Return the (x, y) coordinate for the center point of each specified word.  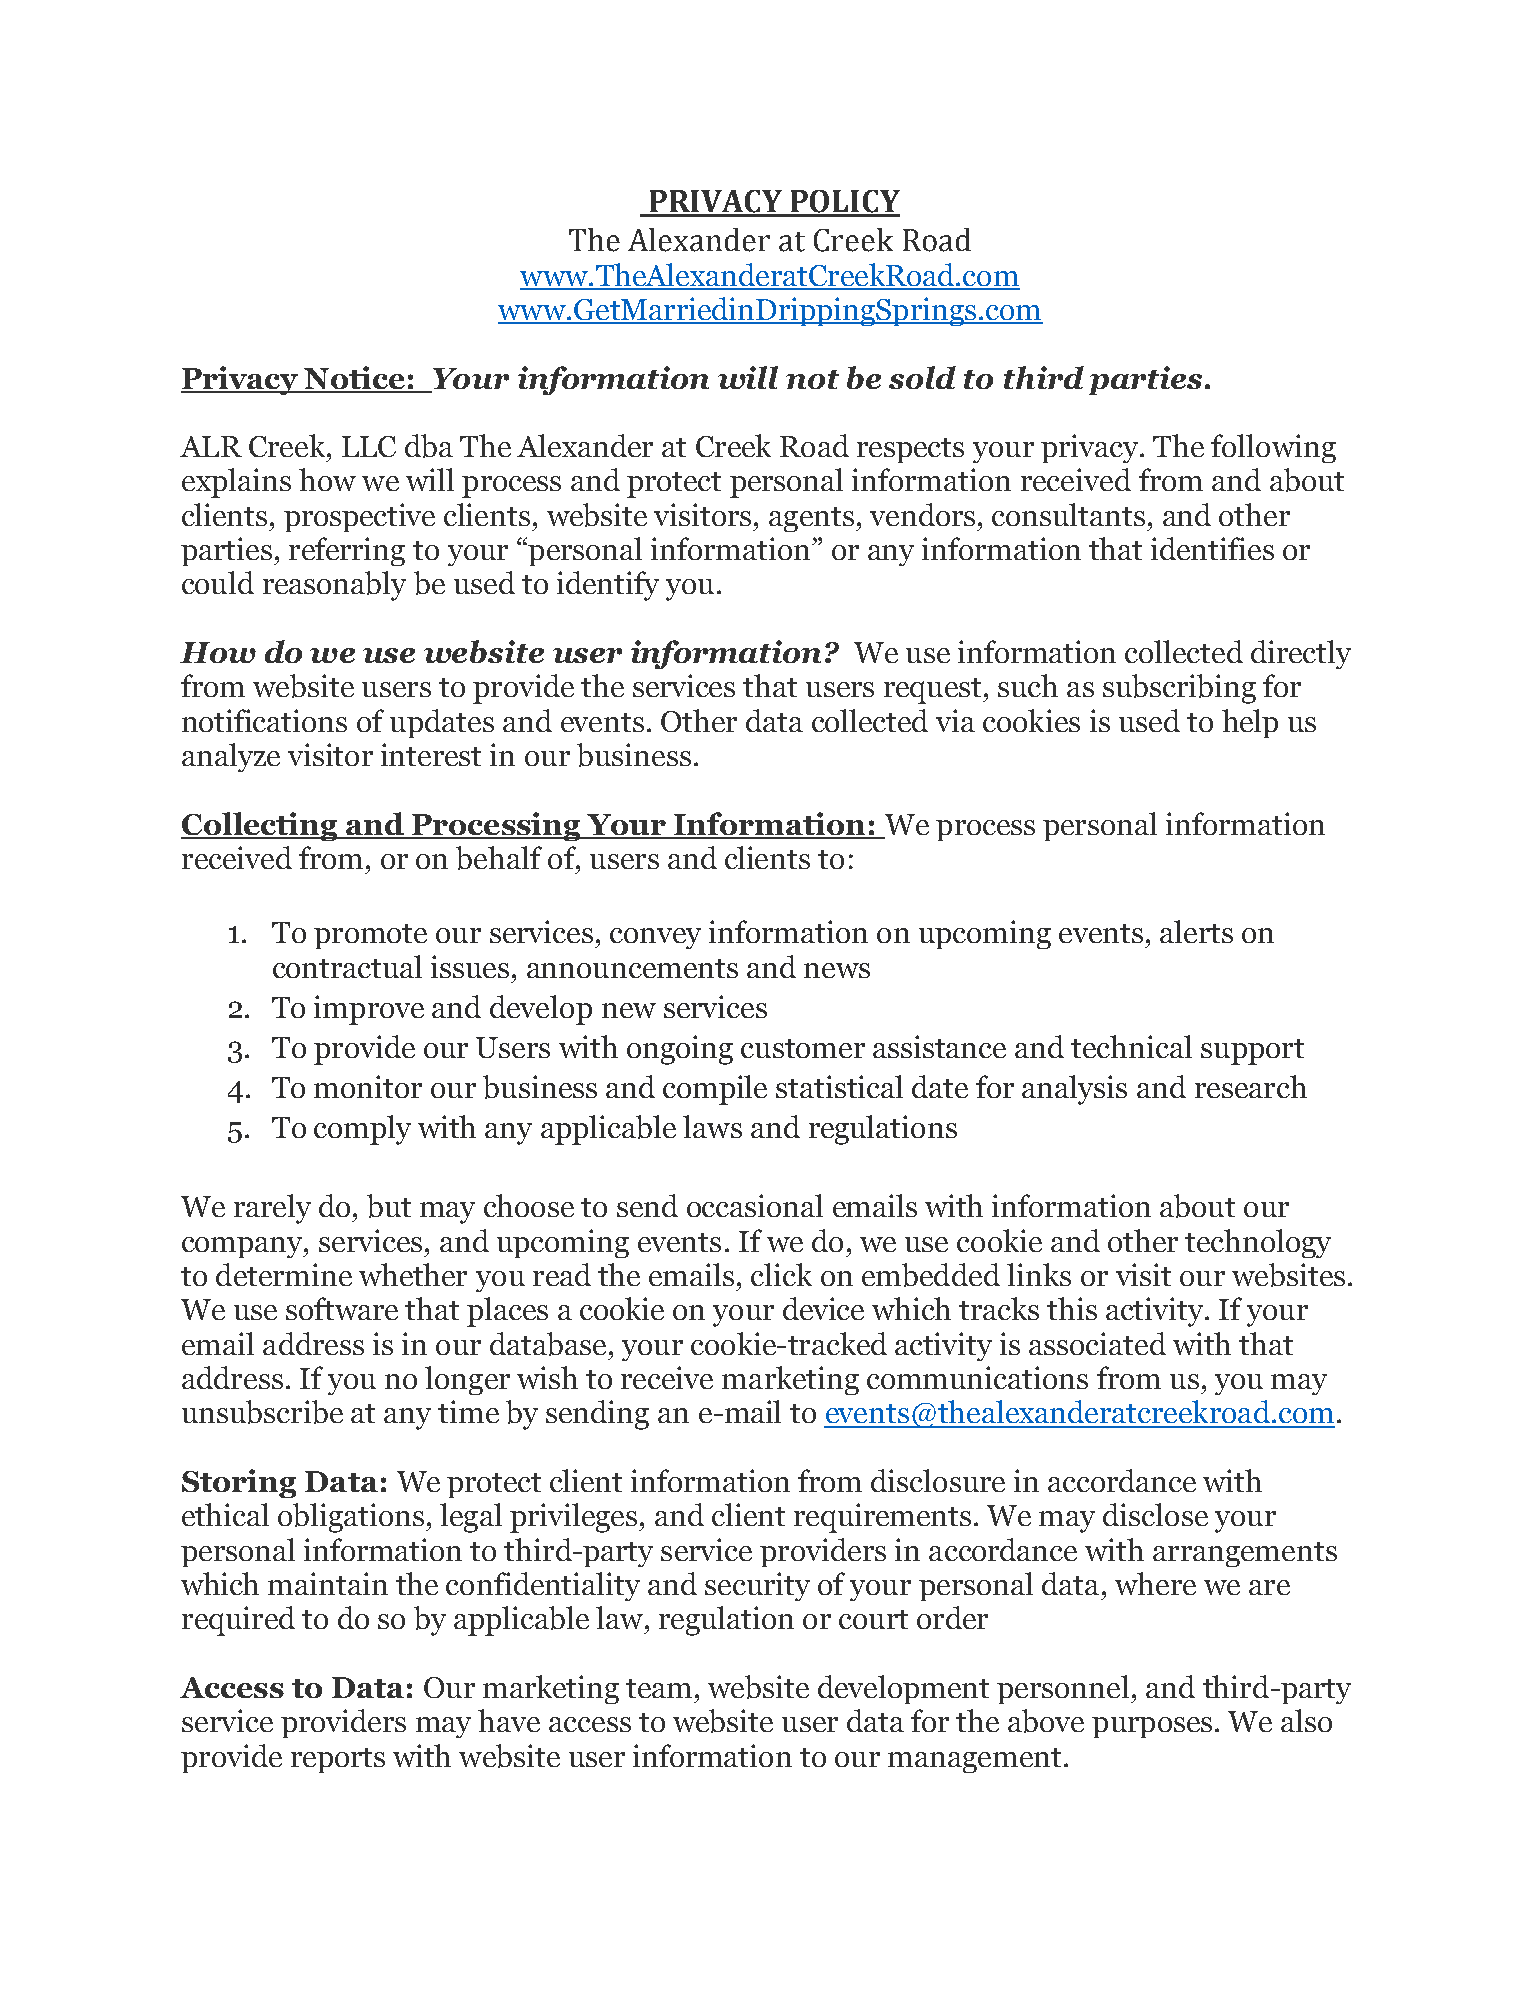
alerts (1196, 931)
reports (338, 1760)
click (781, 1274)
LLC (369, 446)
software (342, 1308)
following (1273, 448)
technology (1258, 1243)
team (659, 1688)
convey (655, 938)
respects (910, 450)
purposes (1152, 1727)
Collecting (260, 826)
